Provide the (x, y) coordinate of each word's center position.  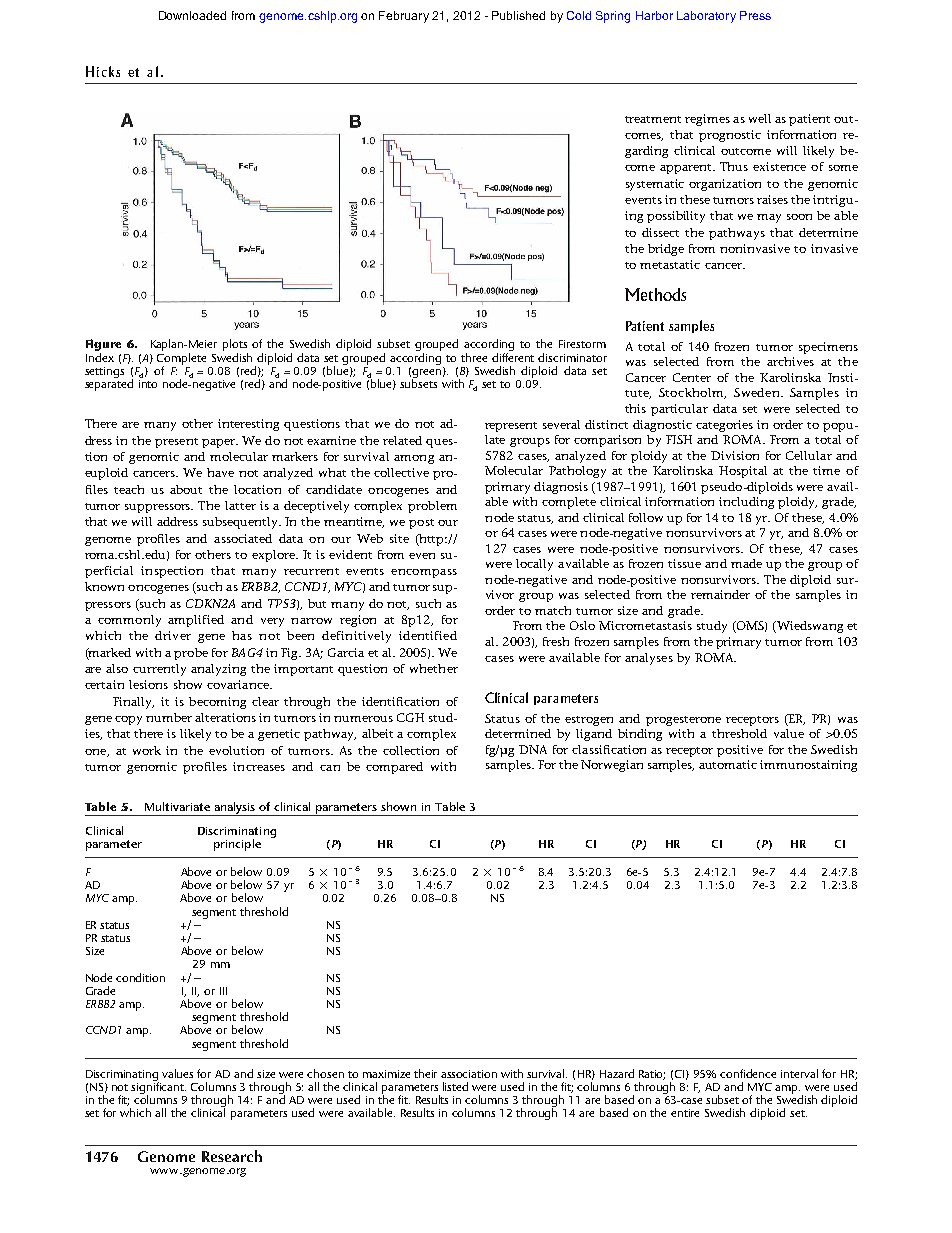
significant (158, 1088)
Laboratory (706, 17)
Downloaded (192, 15)
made (746, 563)
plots (235, 346)
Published (518, 15)
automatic (728, 764)
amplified (196, 621)
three (474, 357)
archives (790, 361)
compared (394, 768)
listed (455, 1086)
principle (237, 845)
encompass (424, 573)
